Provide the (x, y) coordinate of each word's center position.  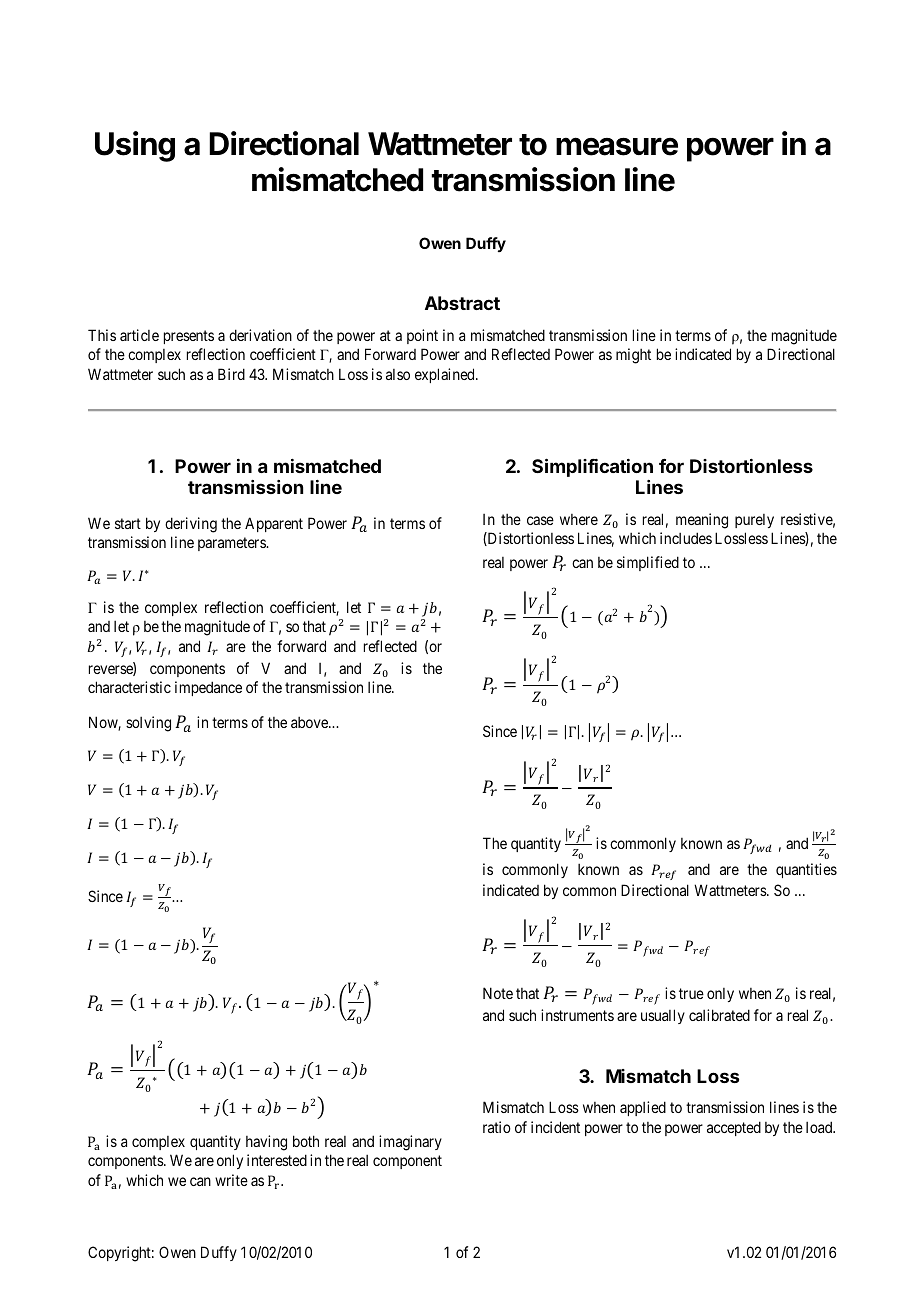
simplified (648, 563)
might (633, 356)
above (310, 722)
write (231, 1180)
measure (617, 146)
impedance (208, 688)
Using (135, 146)
